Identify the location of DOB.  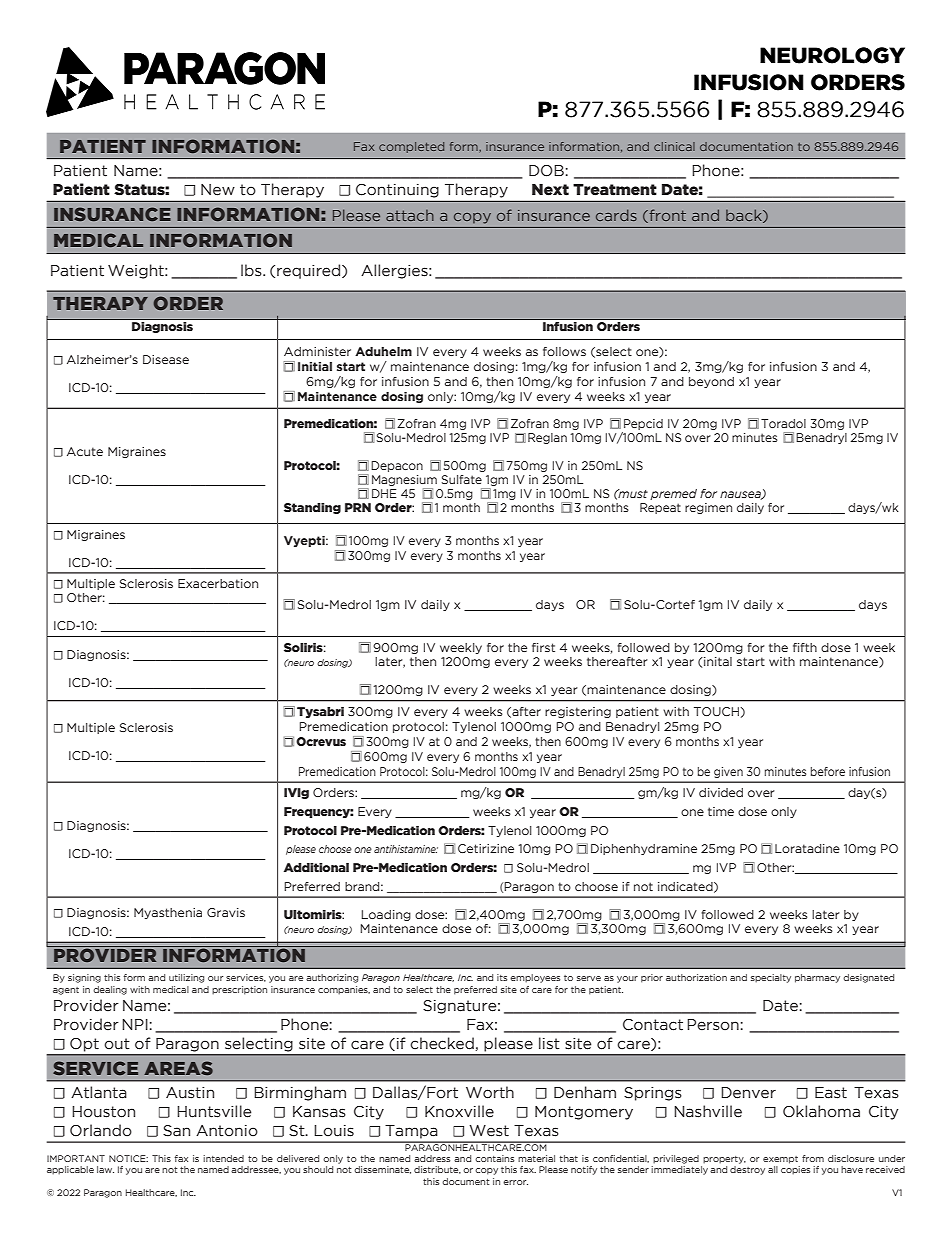
(546, 171).
